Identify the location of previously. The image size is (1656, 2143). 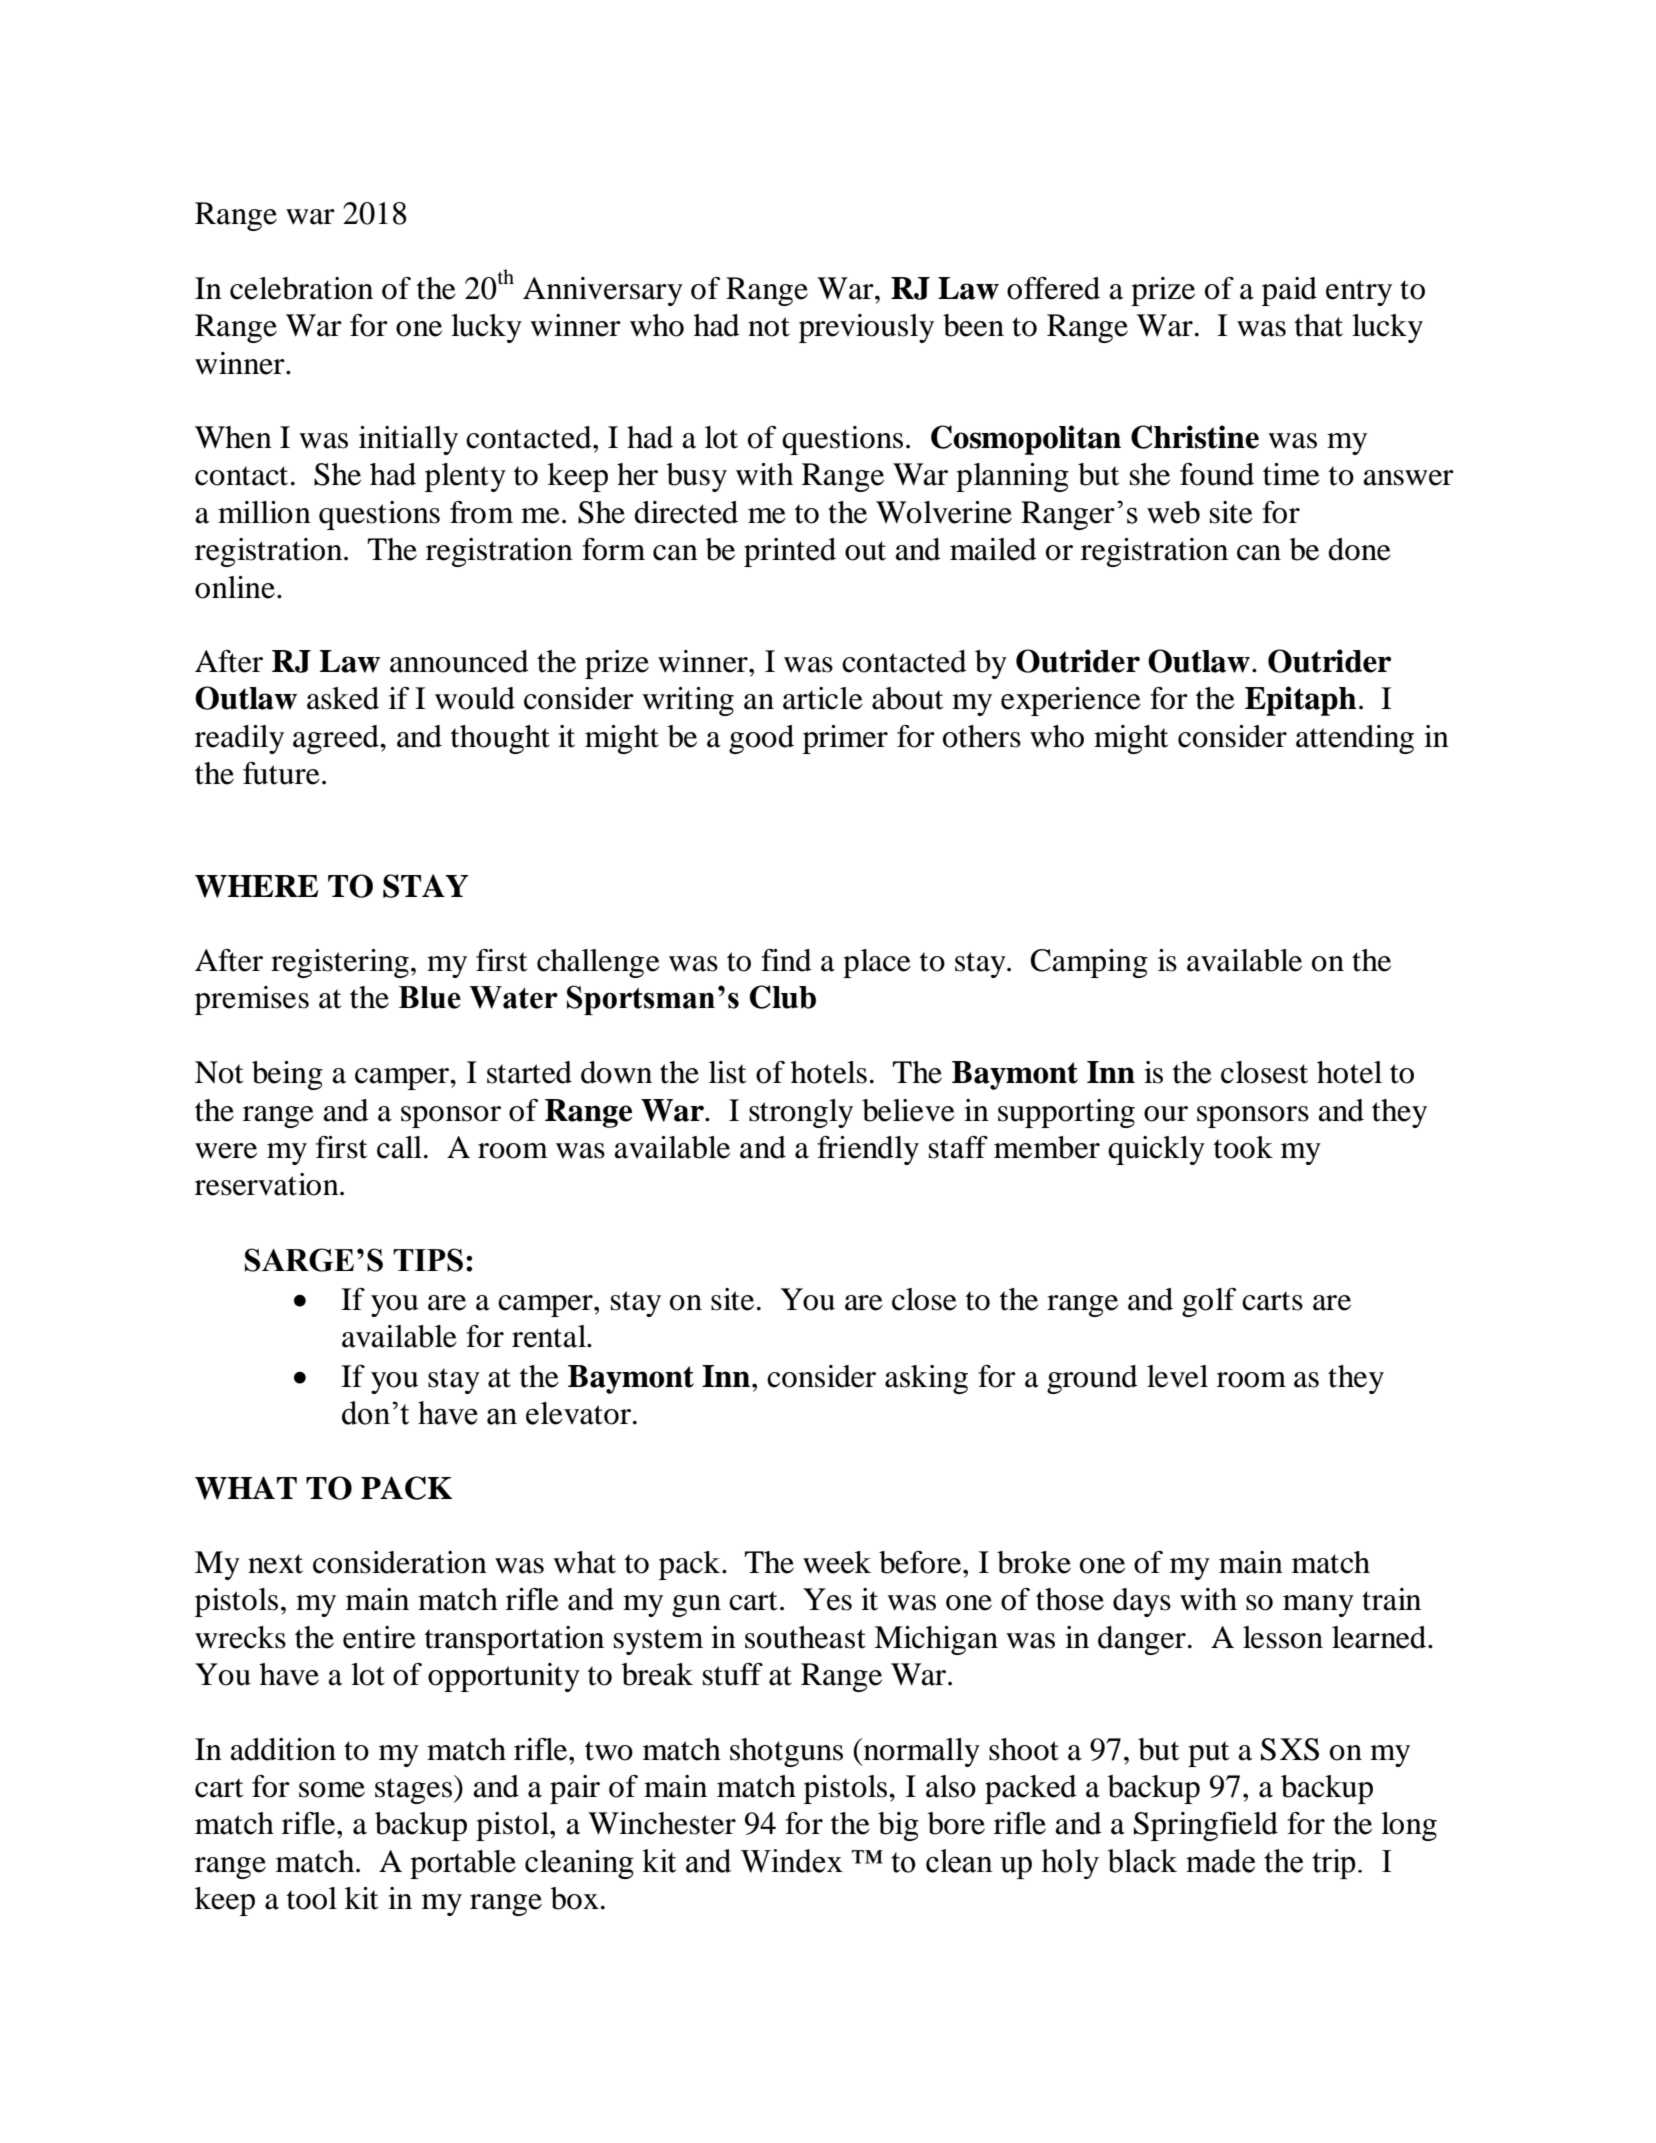
(866, 328).
